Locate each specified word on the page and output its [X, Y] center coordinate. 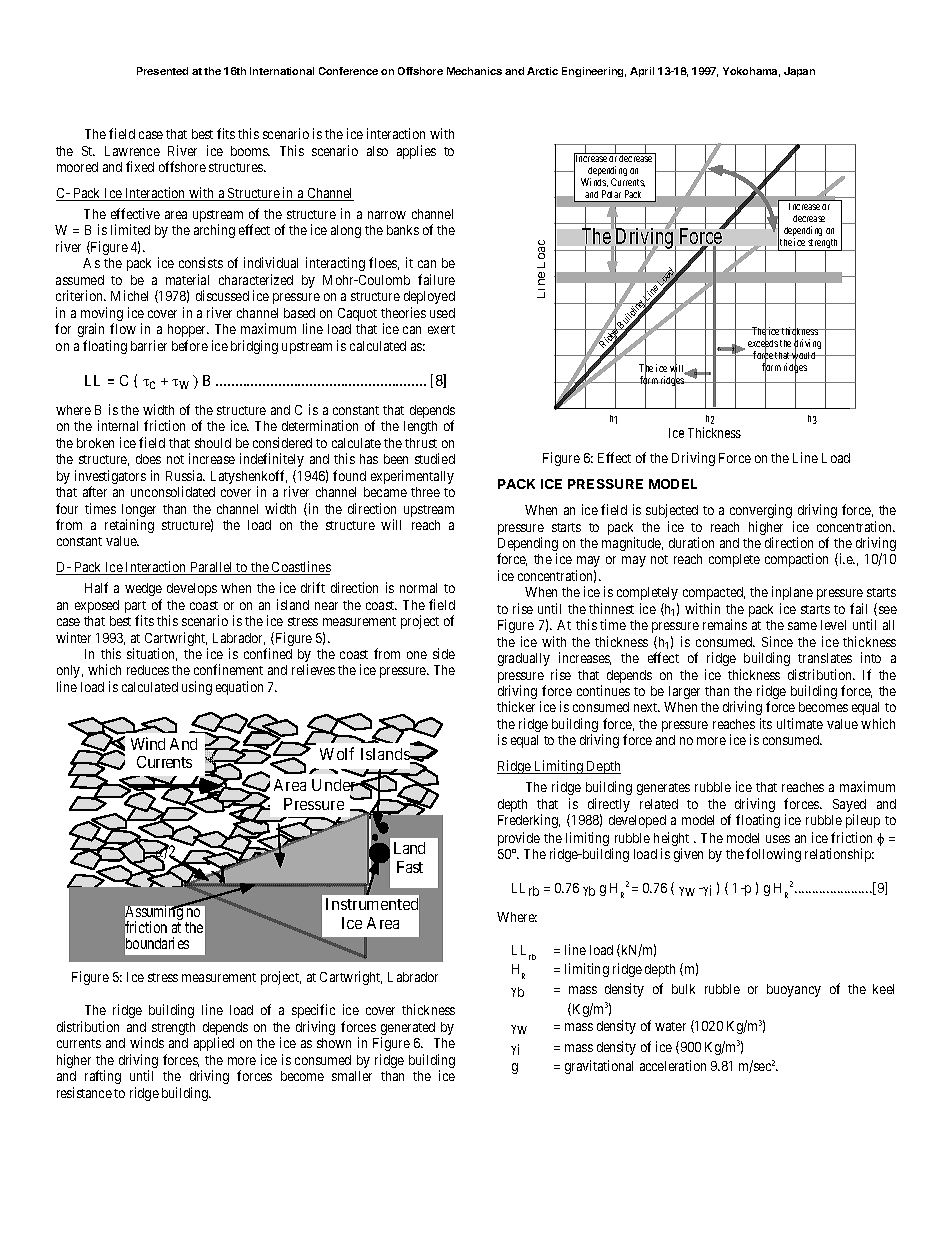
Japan [799, 72]
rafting [103, 1077]
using [197, 688]
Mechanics [474, 71]
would [804, 356]
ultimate [800, 723]
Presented [162, 71]
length [420, 427]
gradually [524, 659]
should [213, 443]
